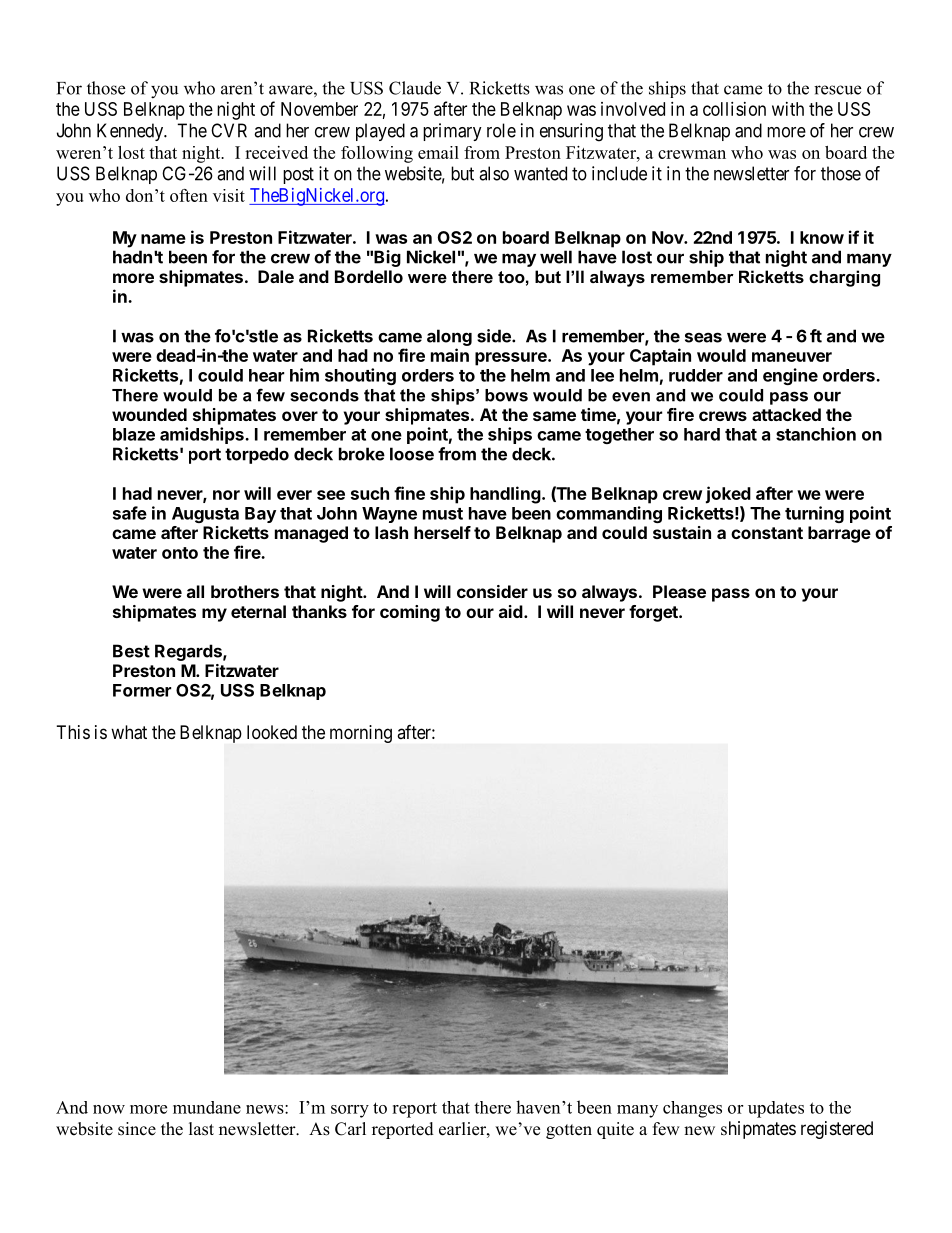  What do you see at coordinates (195, 591) in the image?
I see `all` at bounding box center [195, 591].
